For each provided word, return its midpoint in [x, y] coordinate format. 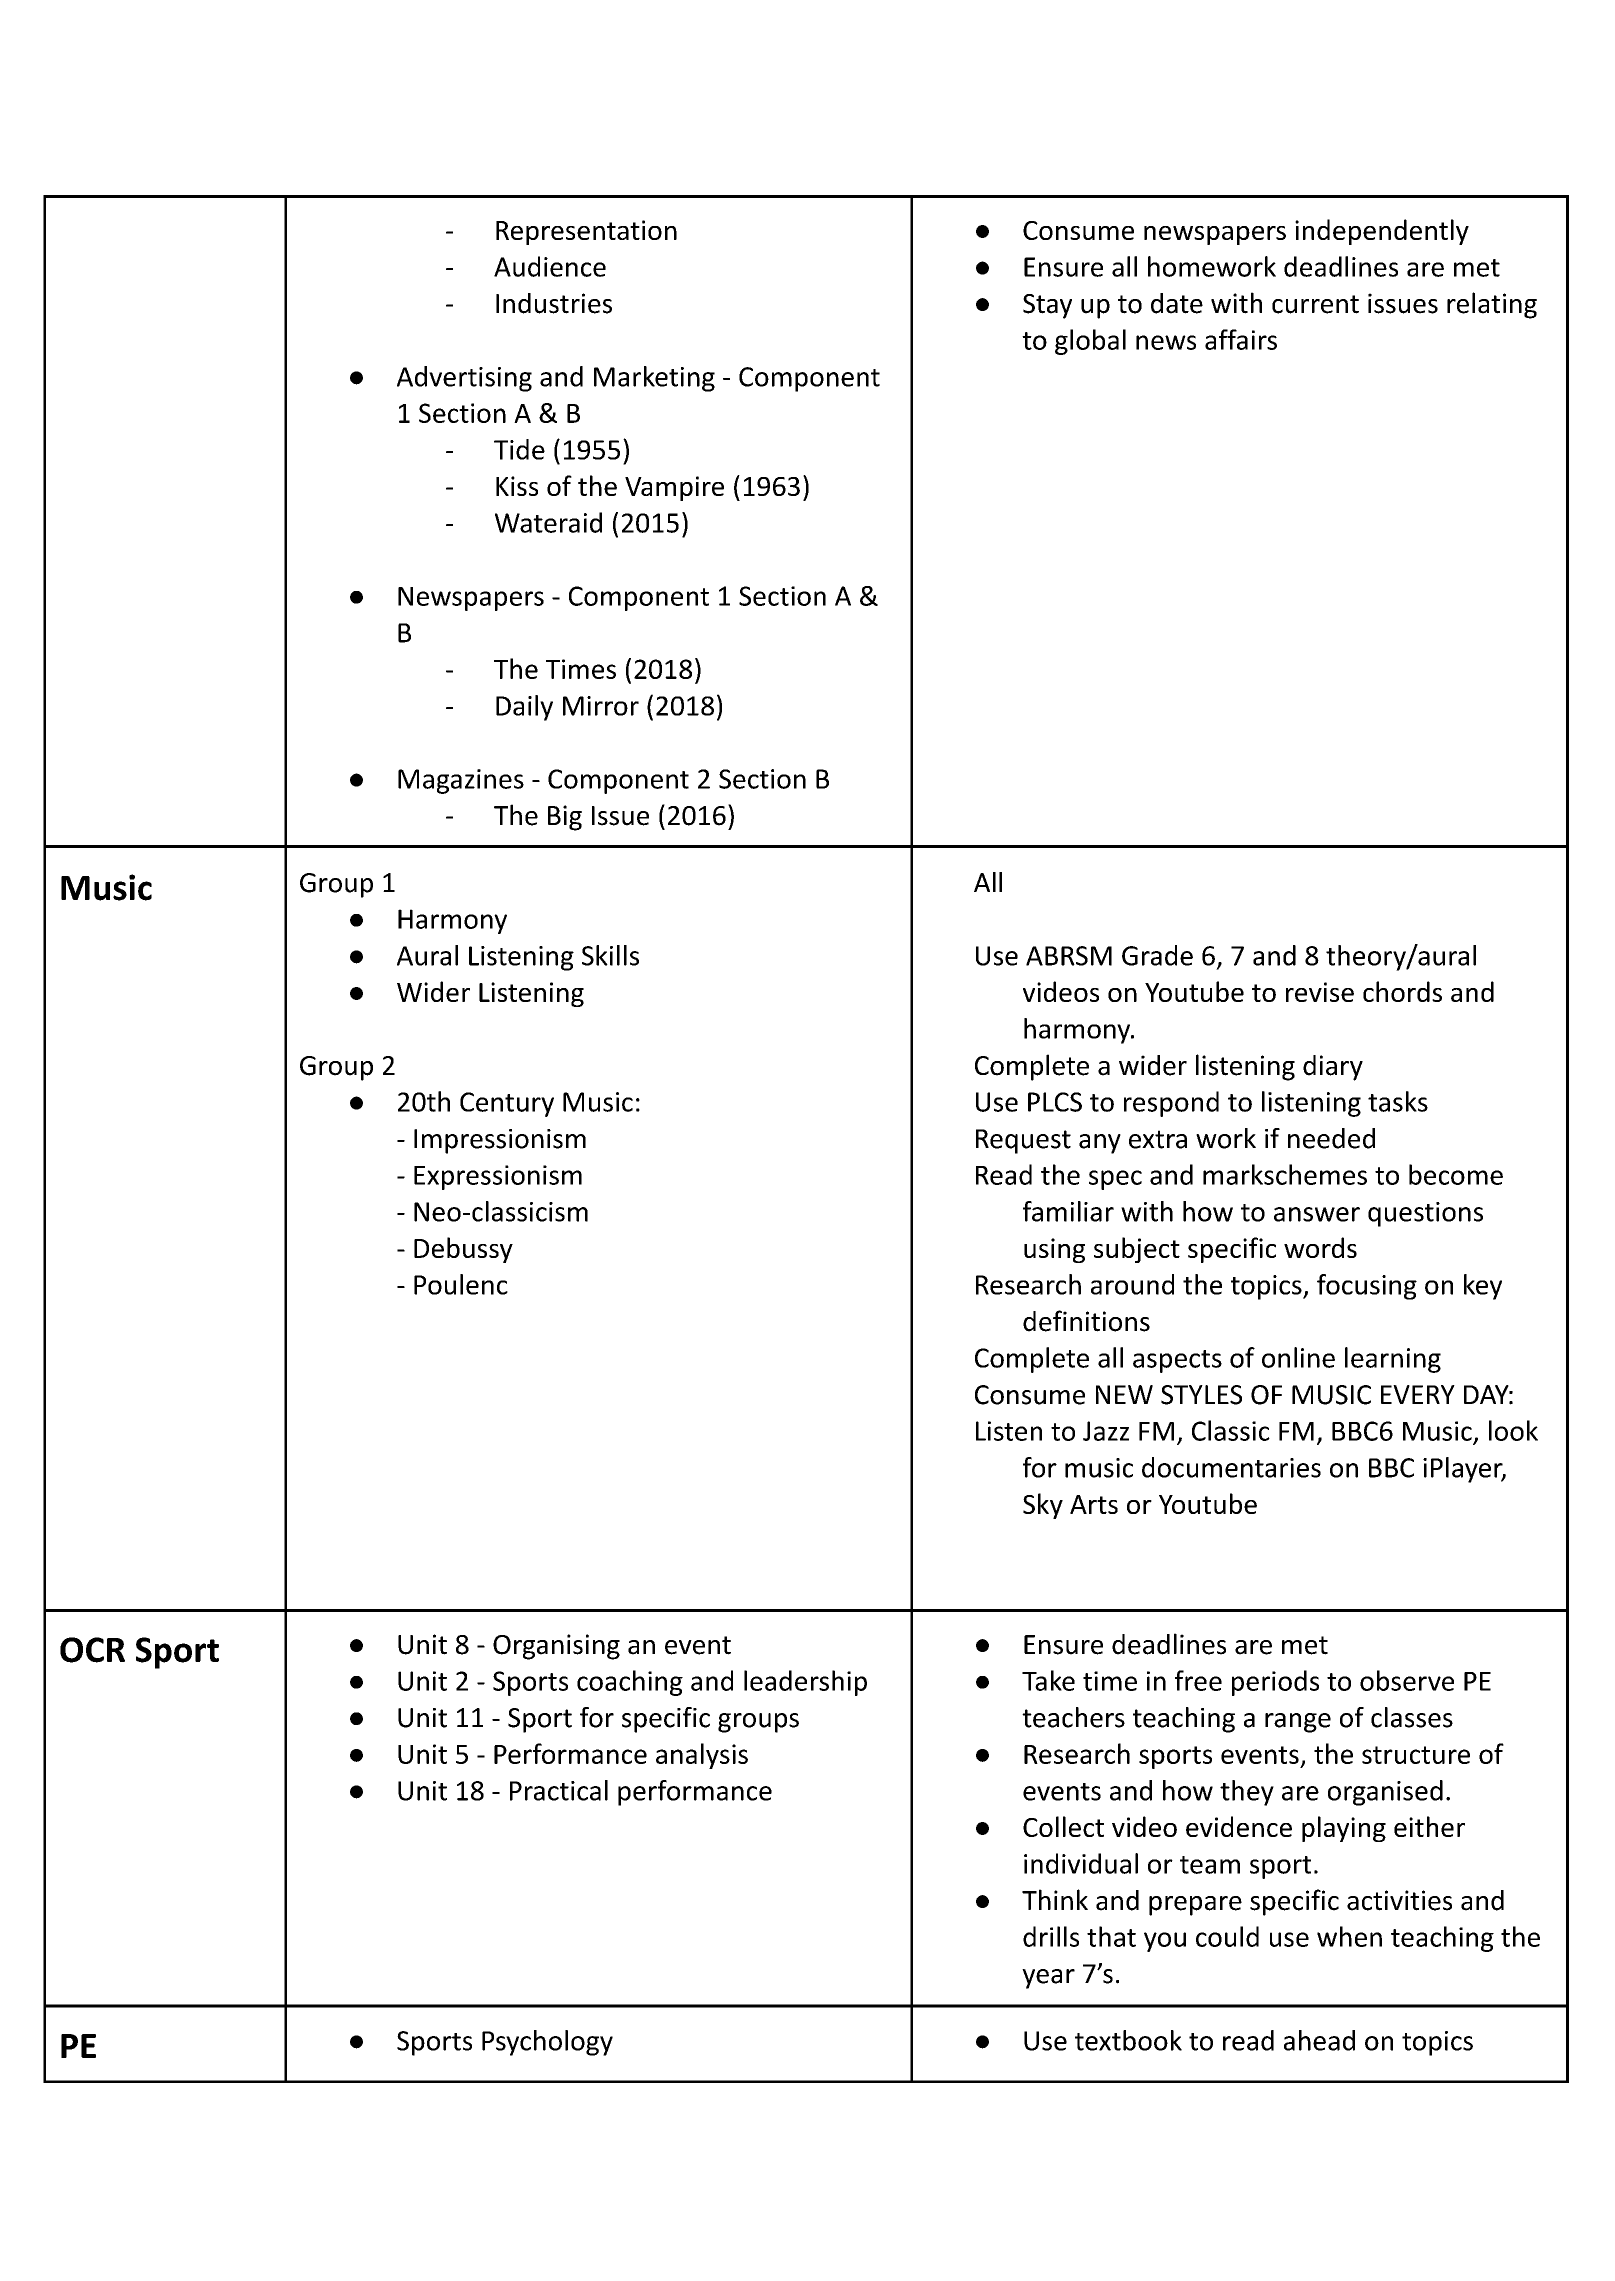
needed [1331, 1138]
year [1048, 1979]
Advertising [464, 379]
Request [1023, 1141]
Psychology [547, 2043]
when [1349, 1936]
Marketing [654, 379]
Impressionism [500, 1141]
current [1315, 304]
